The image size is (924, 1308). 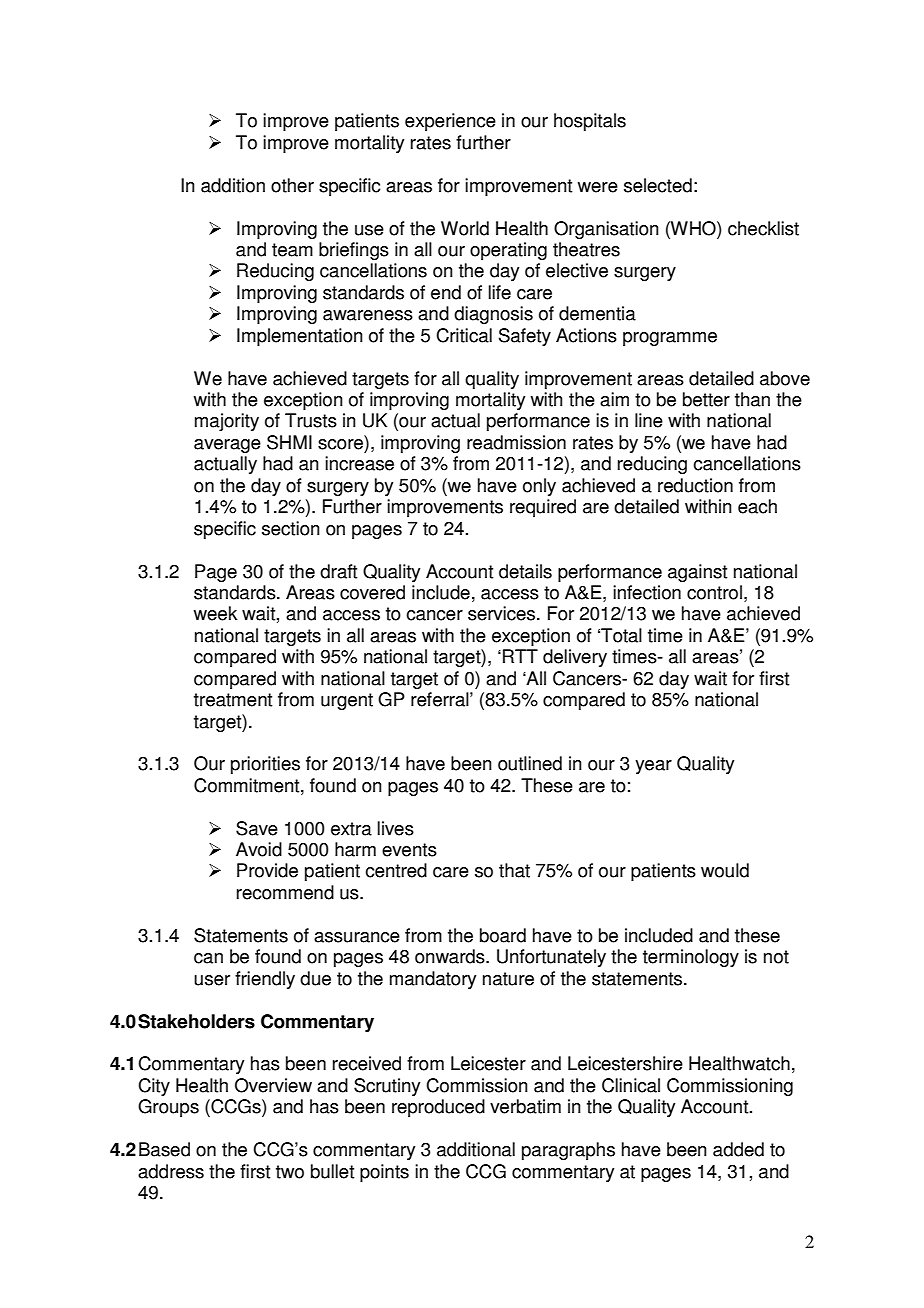 What do you see at coordinates (257, 828) in the screenshot?
I see `Save` at bounding box center [257, 828].
